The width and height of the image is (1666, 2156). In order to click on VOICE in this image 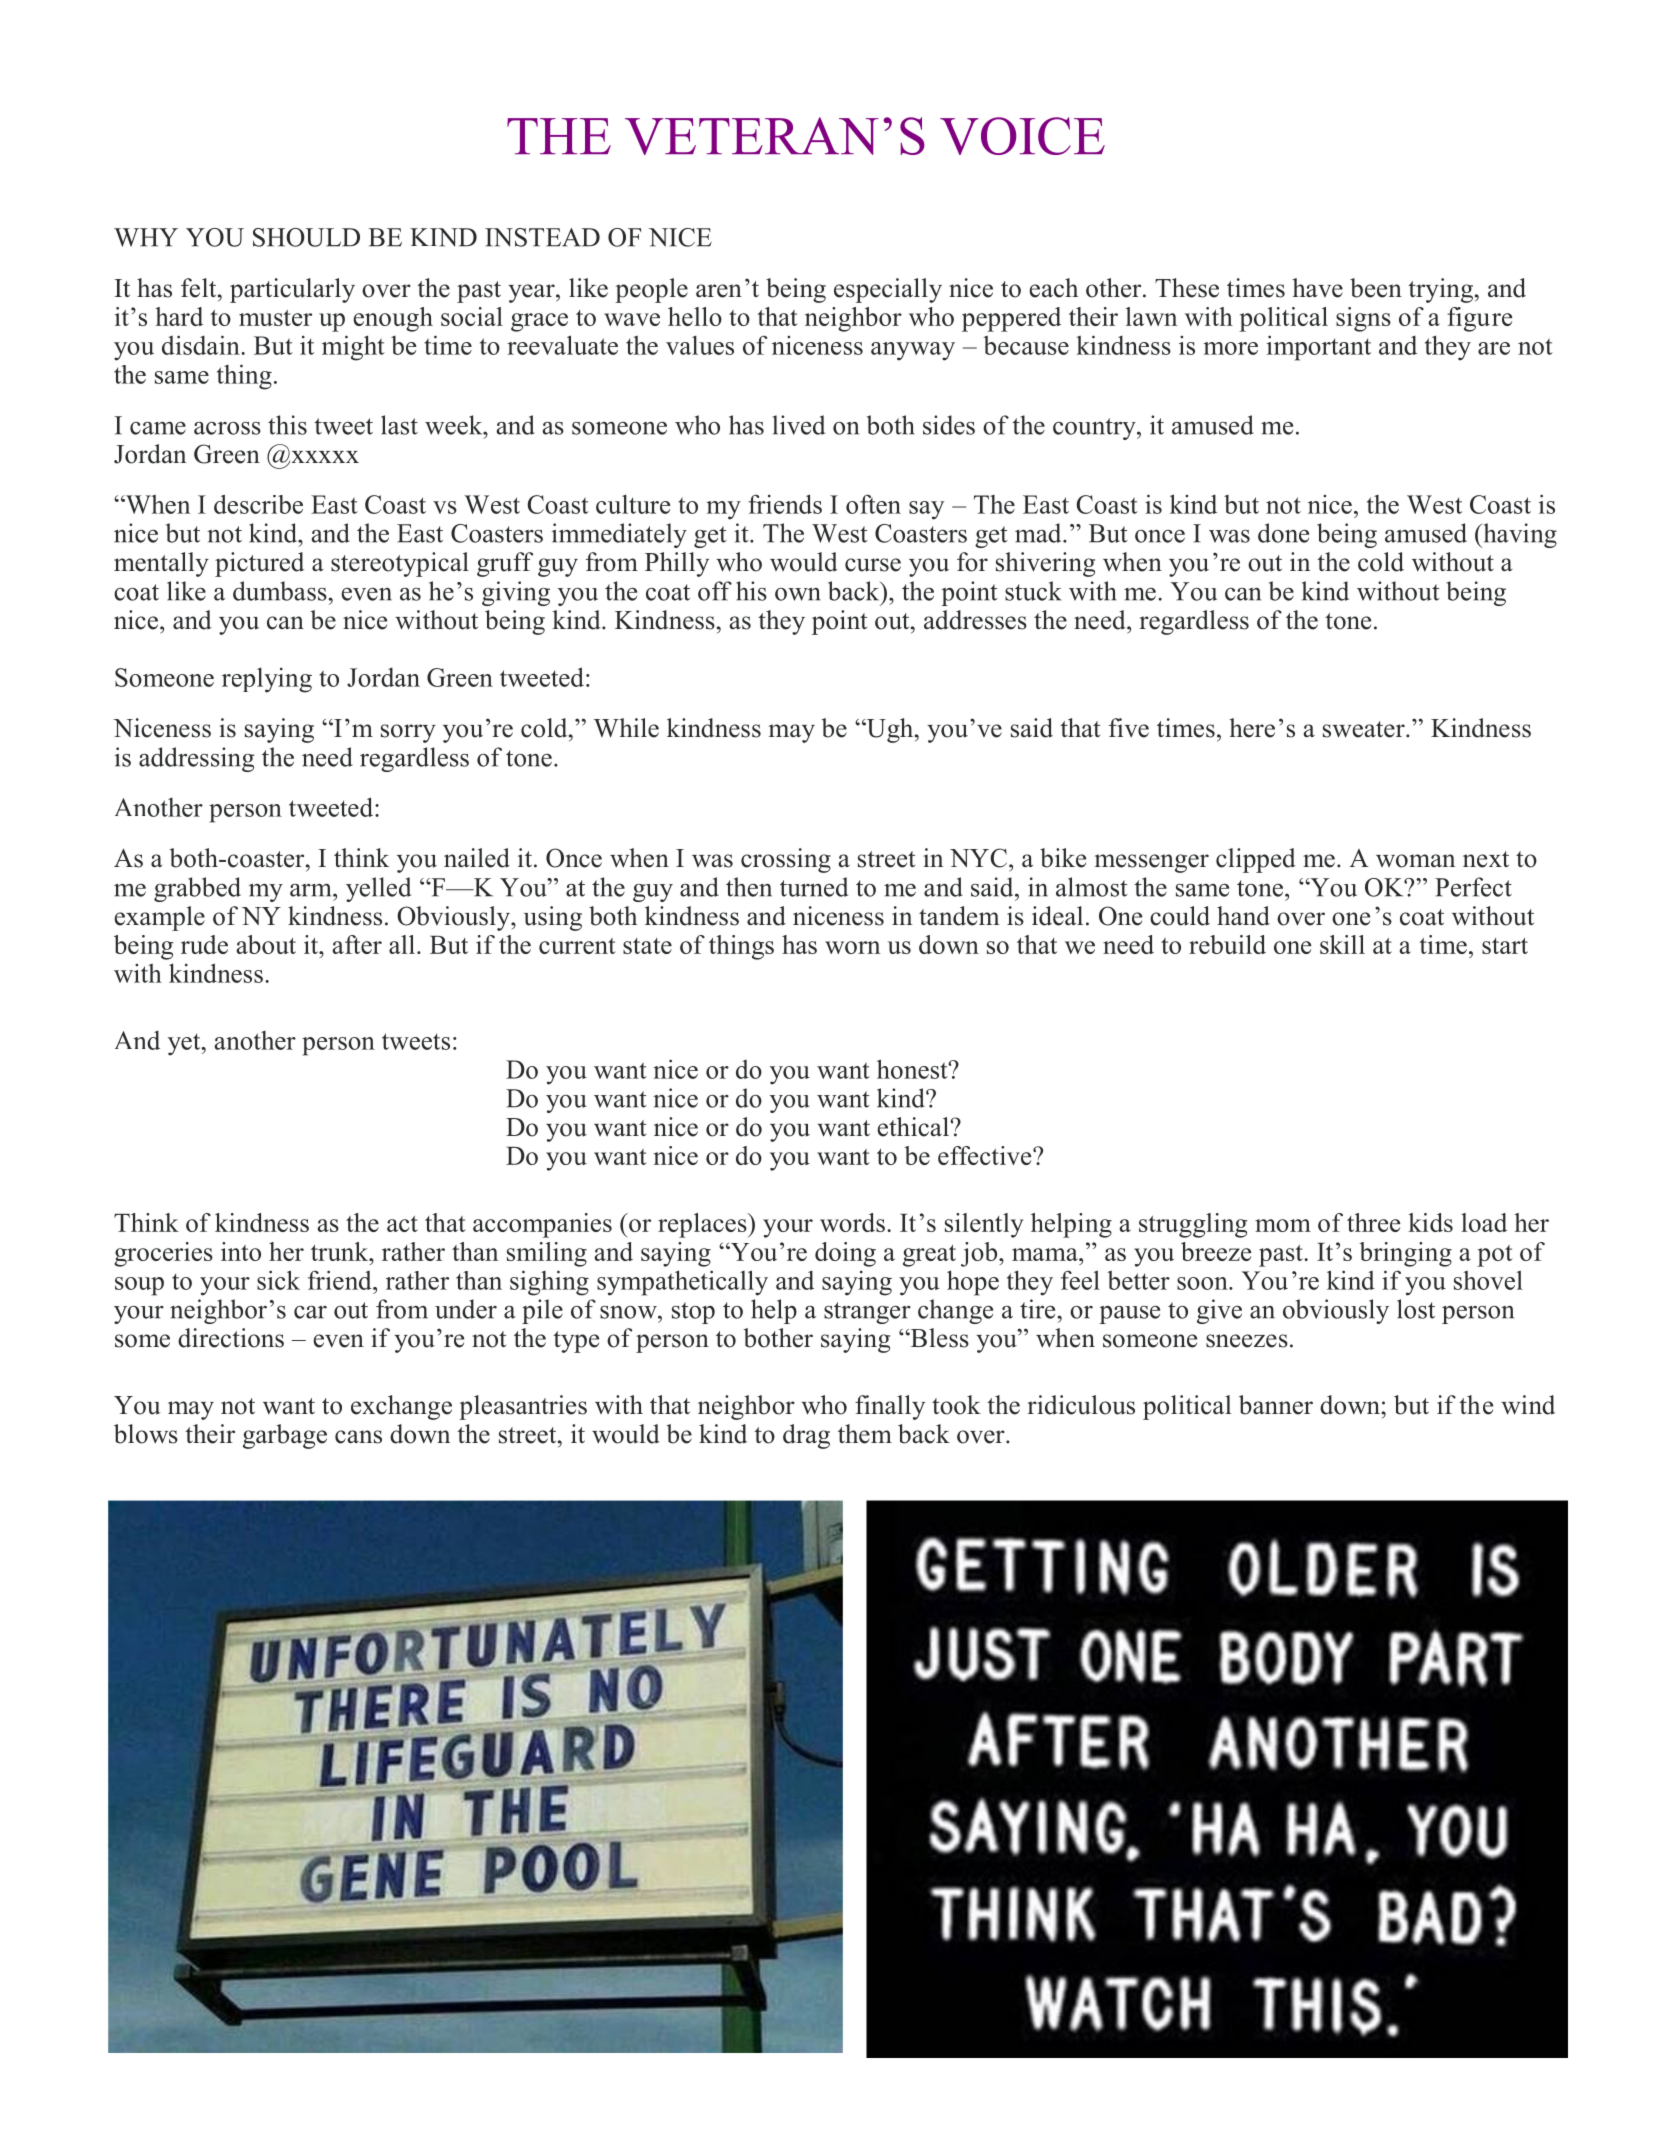, I will do `click(1022, 136)`.
